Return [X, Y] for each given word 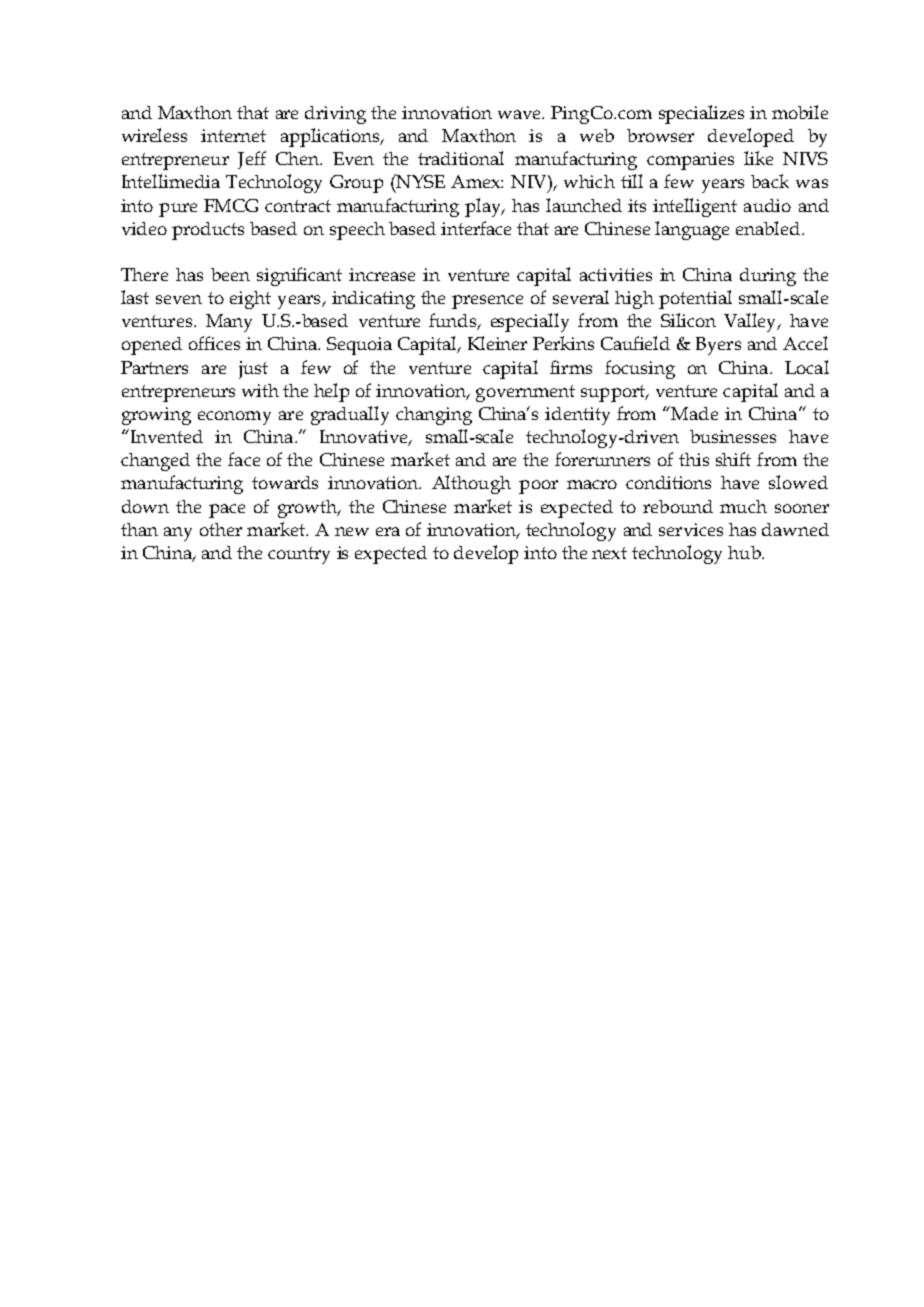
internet [233, 135]
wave [521, 114]
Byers [718, 346]
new [352, 531]
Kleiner [497, 343]
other [221, 529]
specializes [701, 114]
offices [214, 343]
